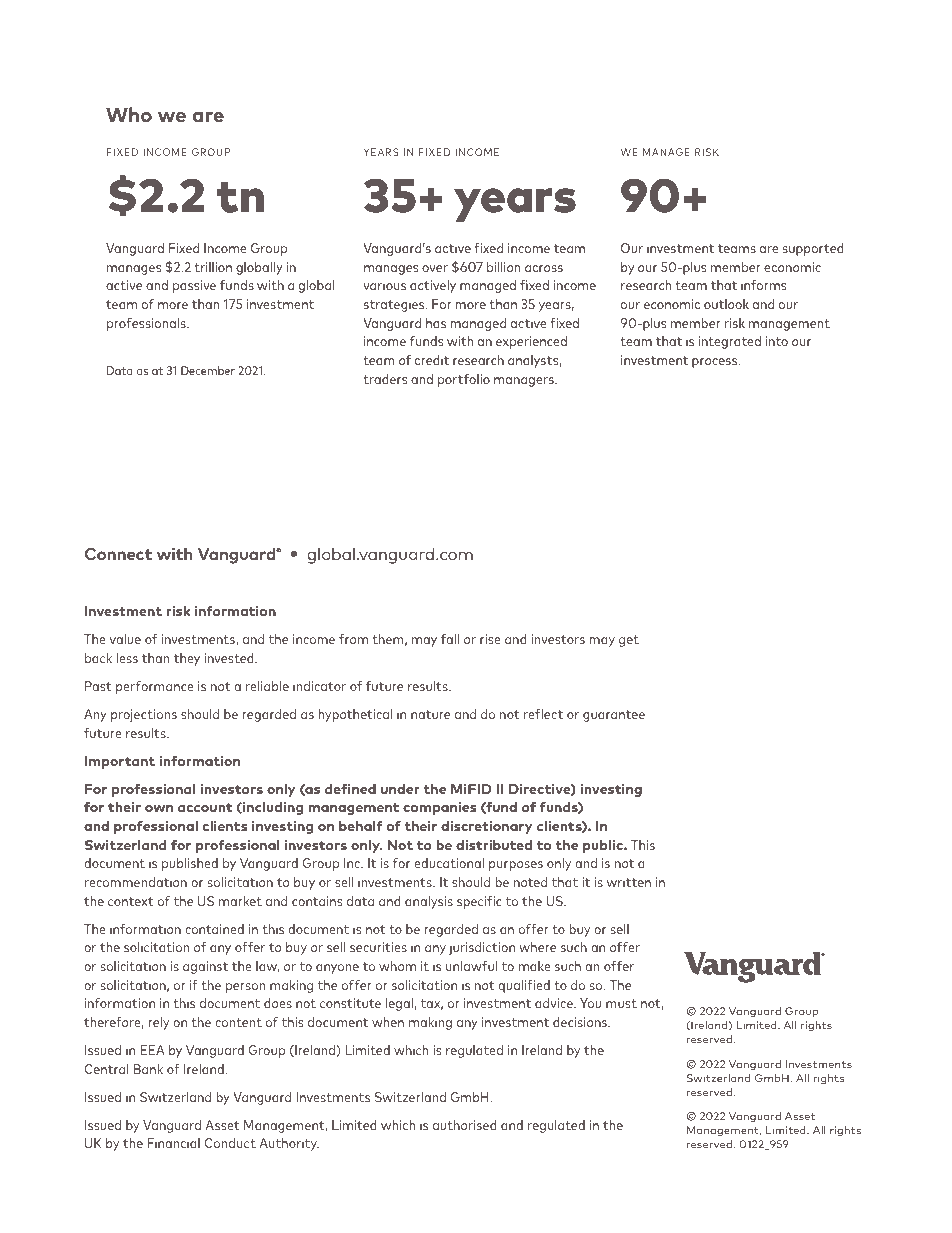 This image has width=952, height=1233. I want to click on Connect, so click(118, 554).
